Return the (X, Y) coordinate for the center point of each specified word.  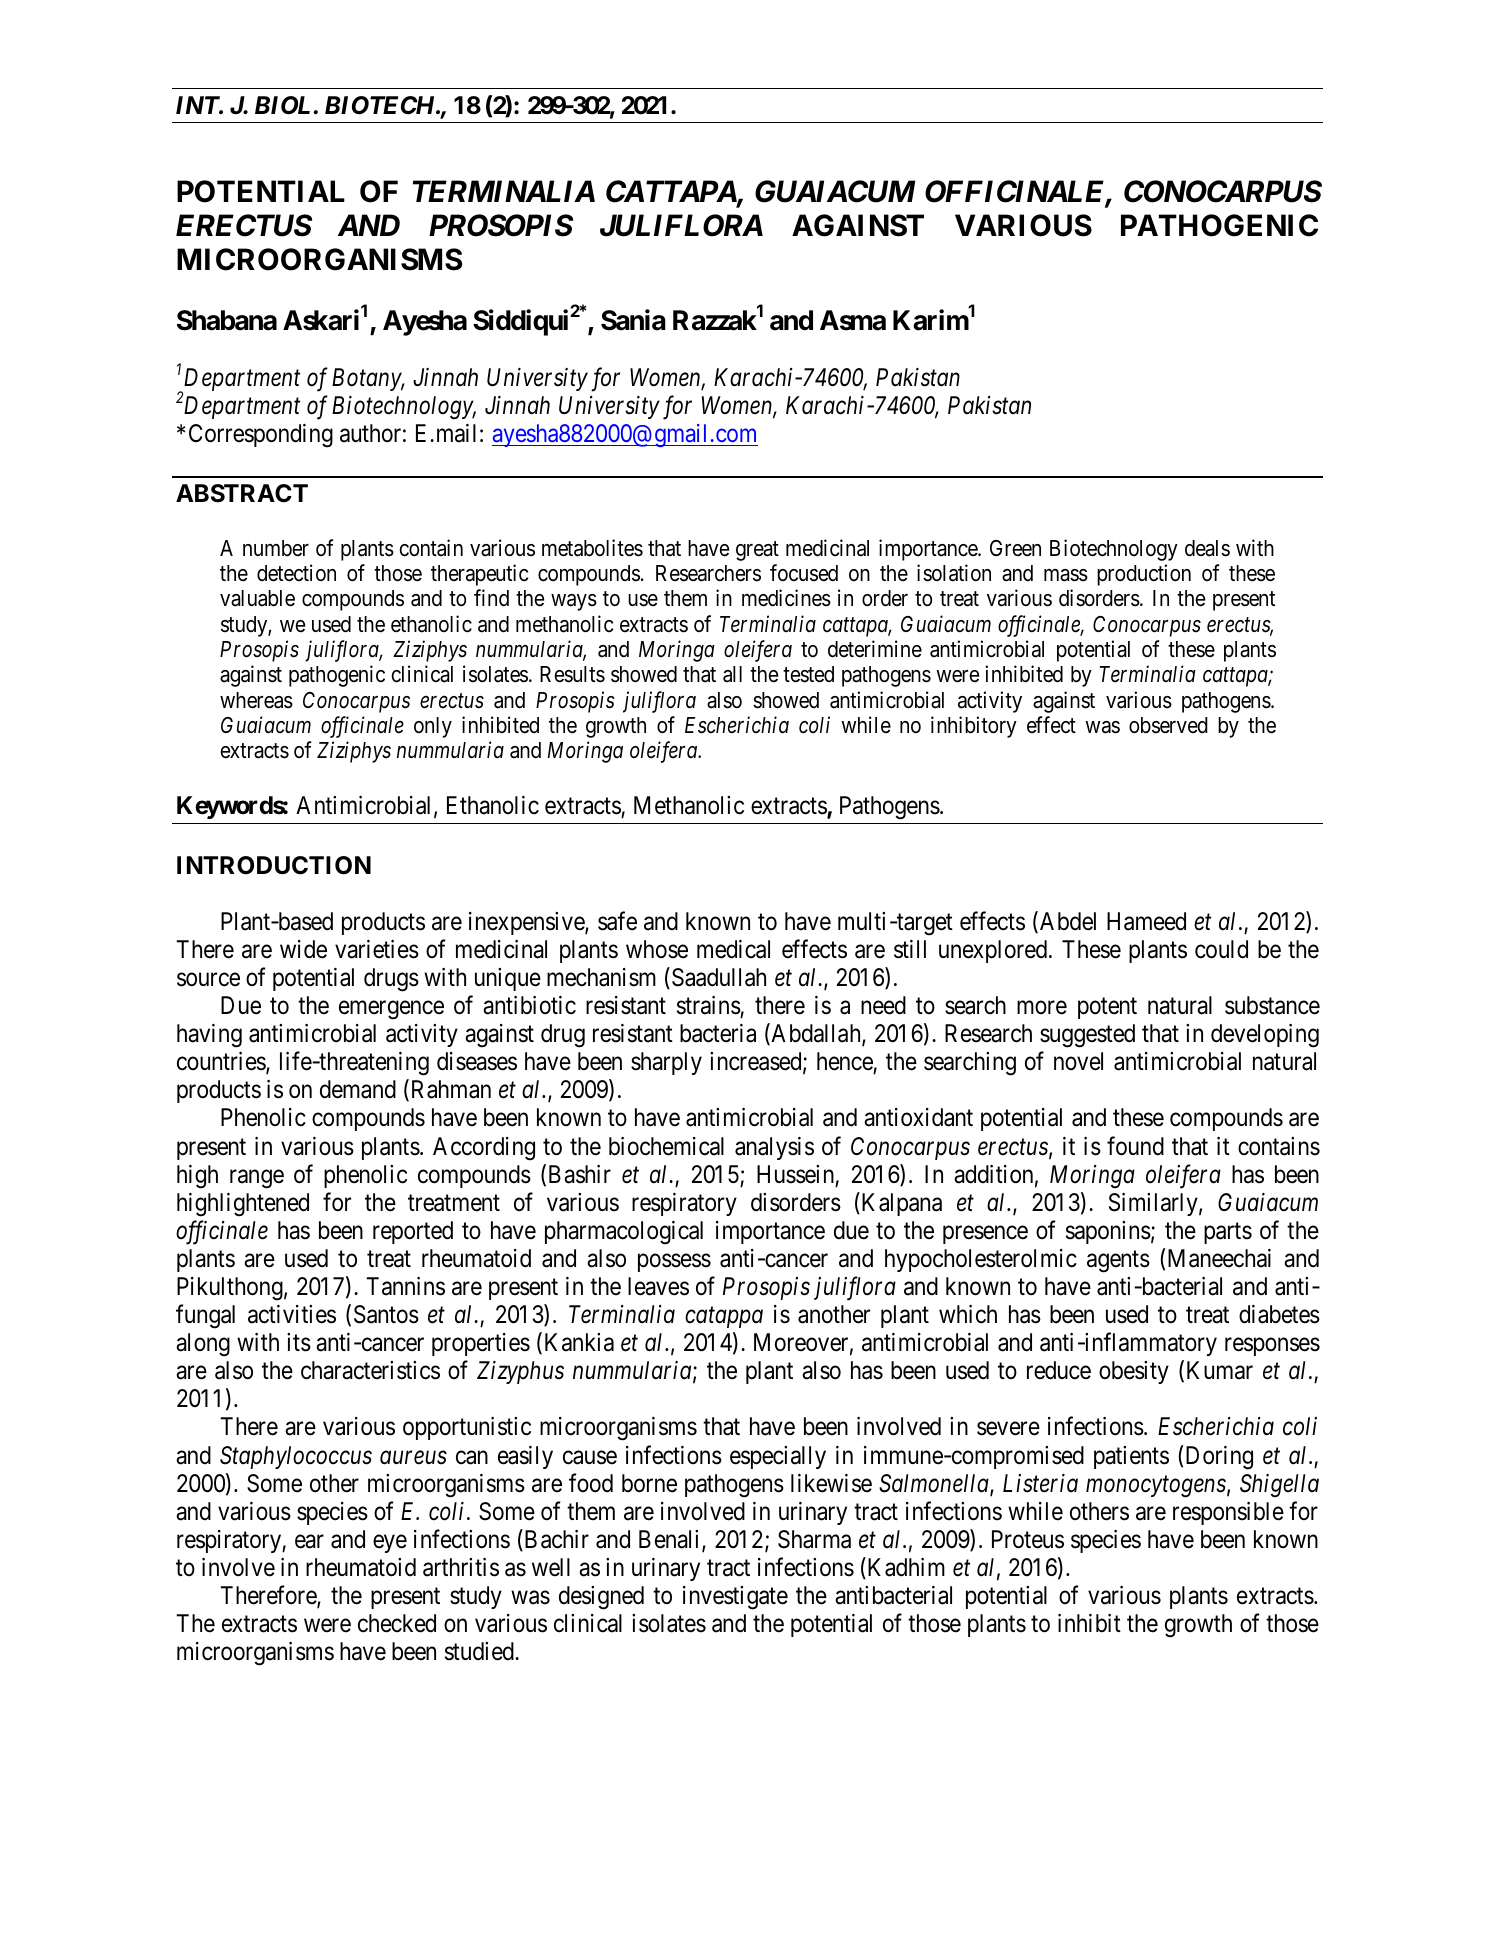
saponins (1108, 1232)
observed (1168, 725)
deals (1207, 548)
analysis (774, 1148)
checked (397, 1623)
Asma (853, 320)
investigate (735, 1598)
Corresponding (261, 436)
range (257, 1179)
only (433, 727)
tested (808, 674)
